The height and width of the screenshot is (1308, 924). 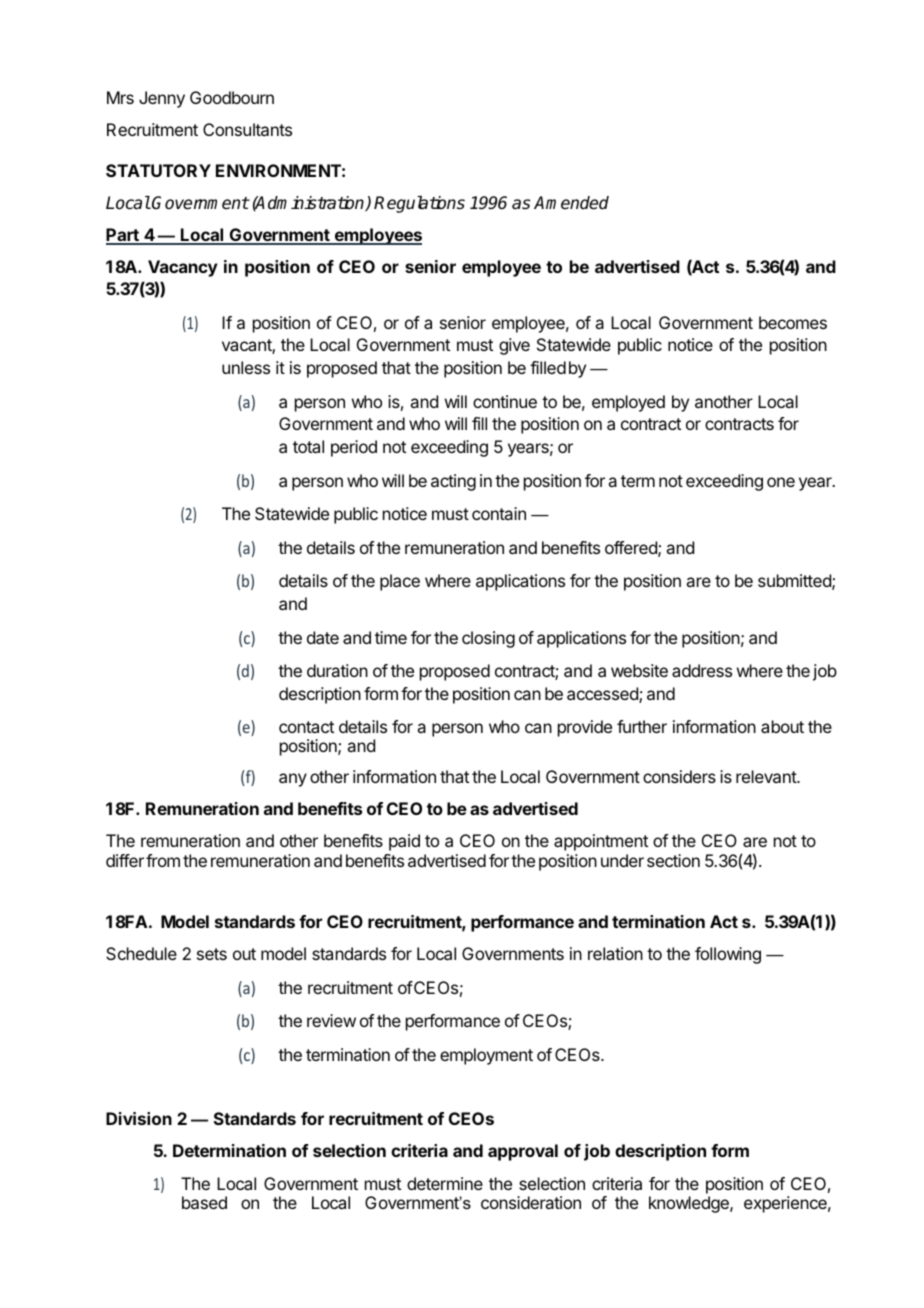 I want to click on address, so click(x=702, y=670).
